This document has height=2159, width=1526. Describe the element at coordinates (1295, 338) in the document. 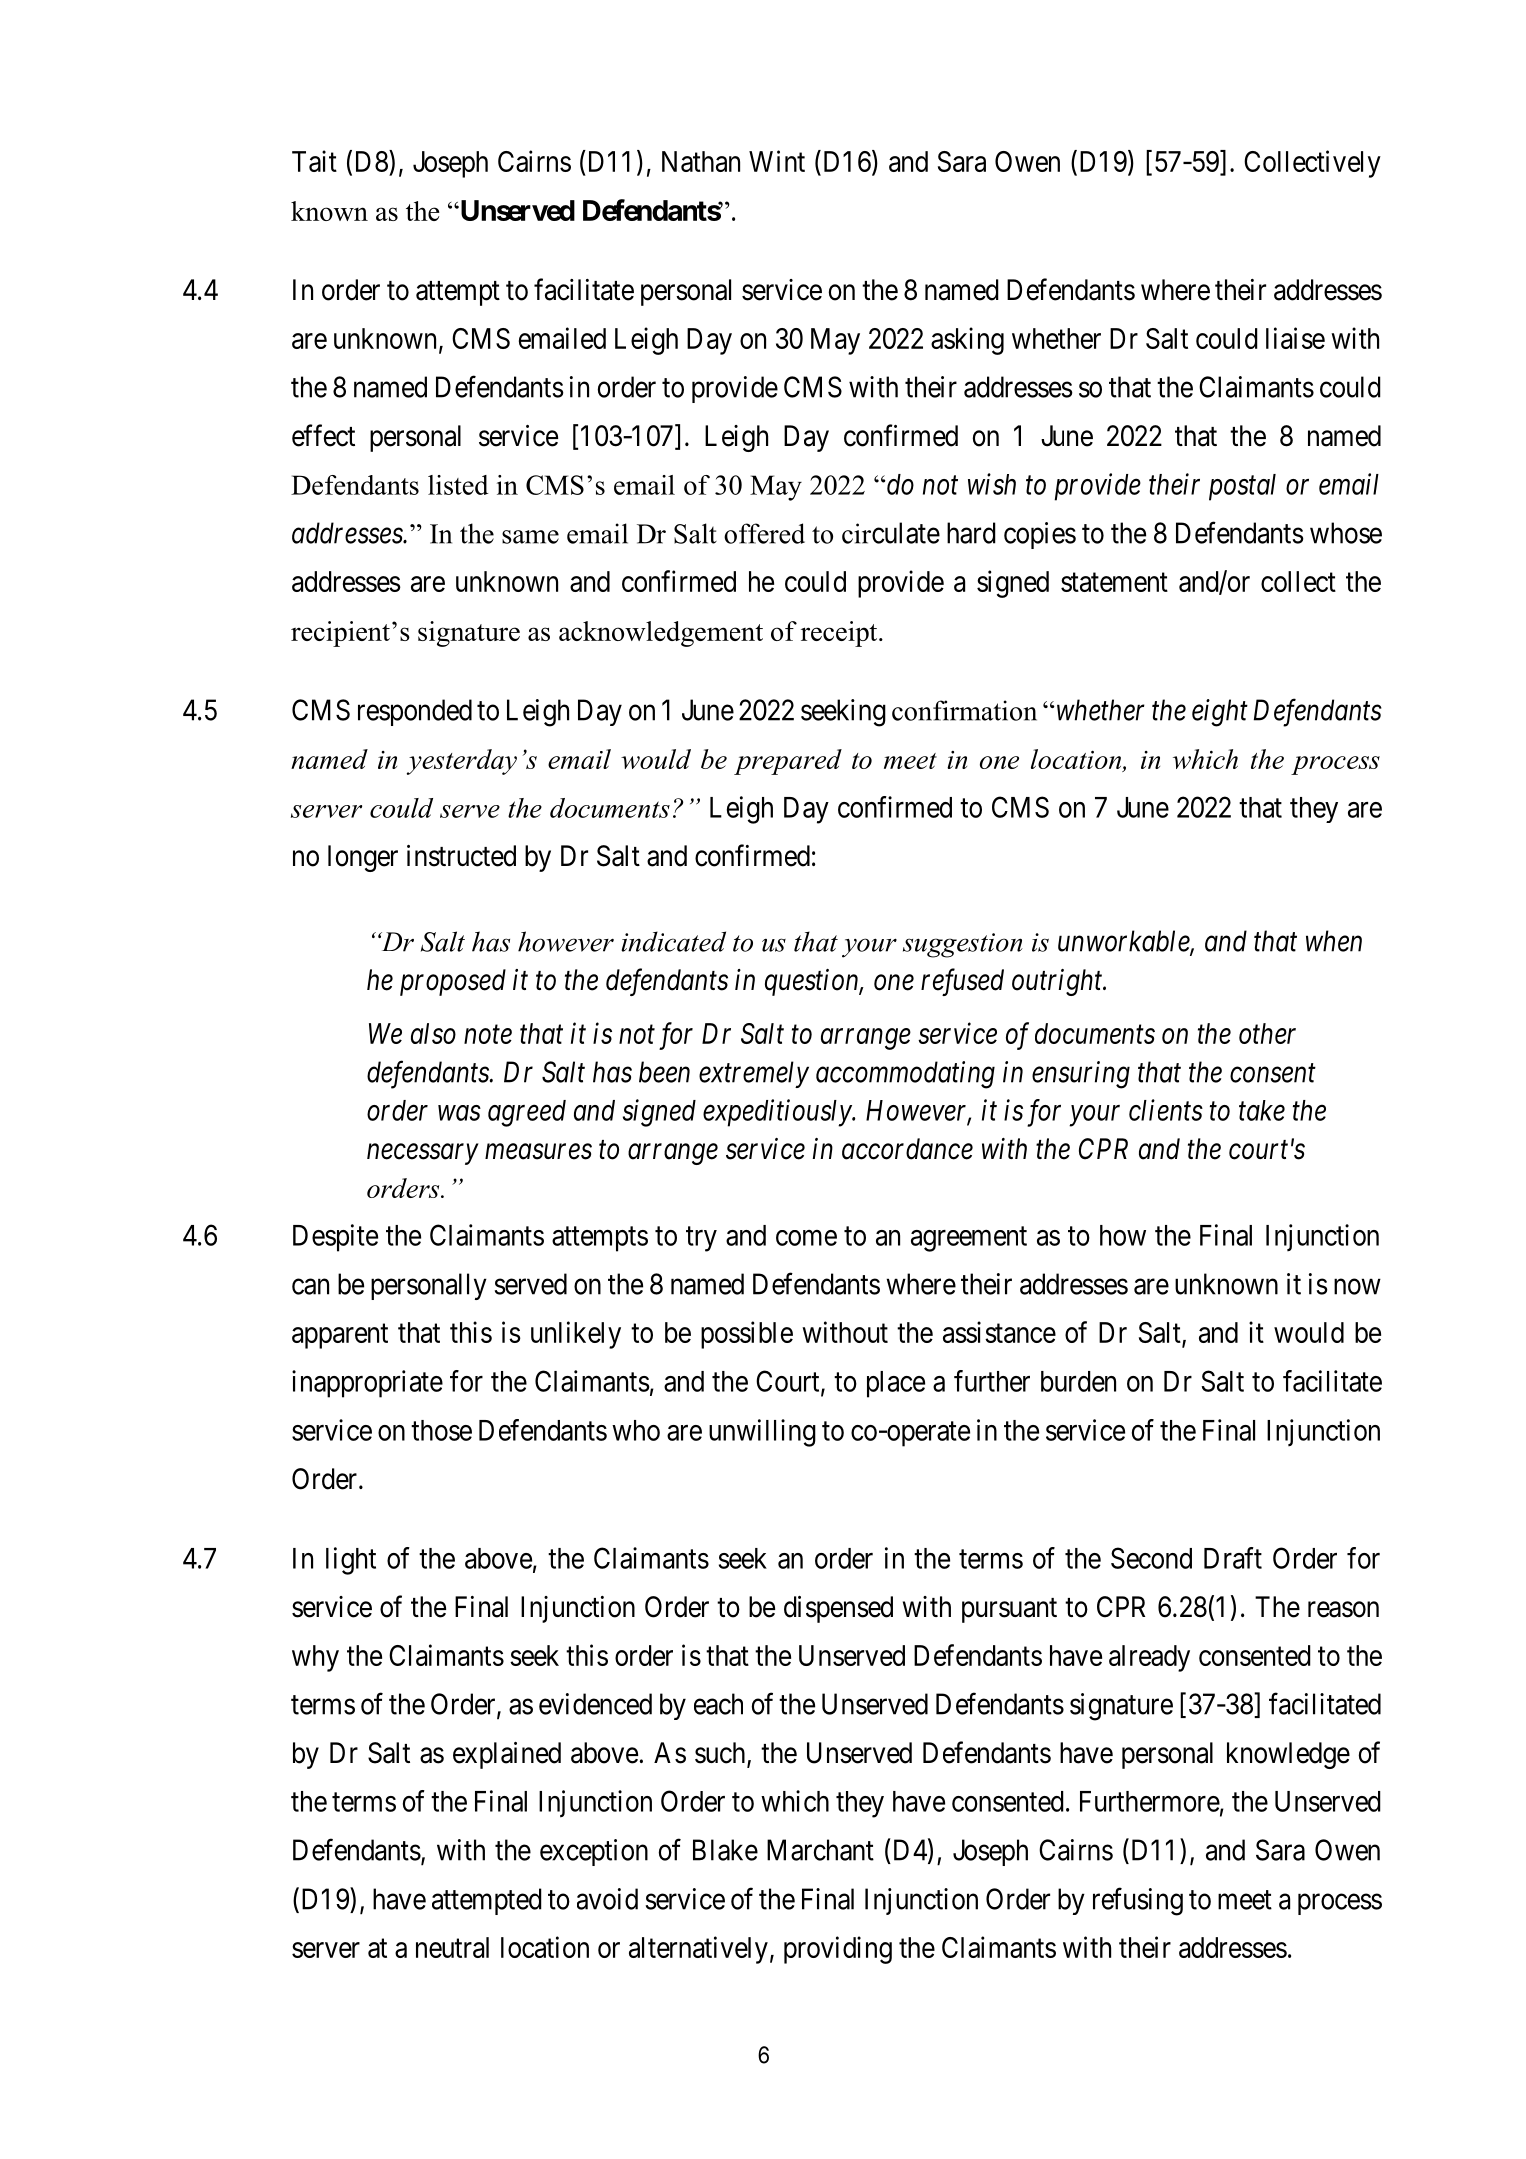

I see `liaise` at that location.
